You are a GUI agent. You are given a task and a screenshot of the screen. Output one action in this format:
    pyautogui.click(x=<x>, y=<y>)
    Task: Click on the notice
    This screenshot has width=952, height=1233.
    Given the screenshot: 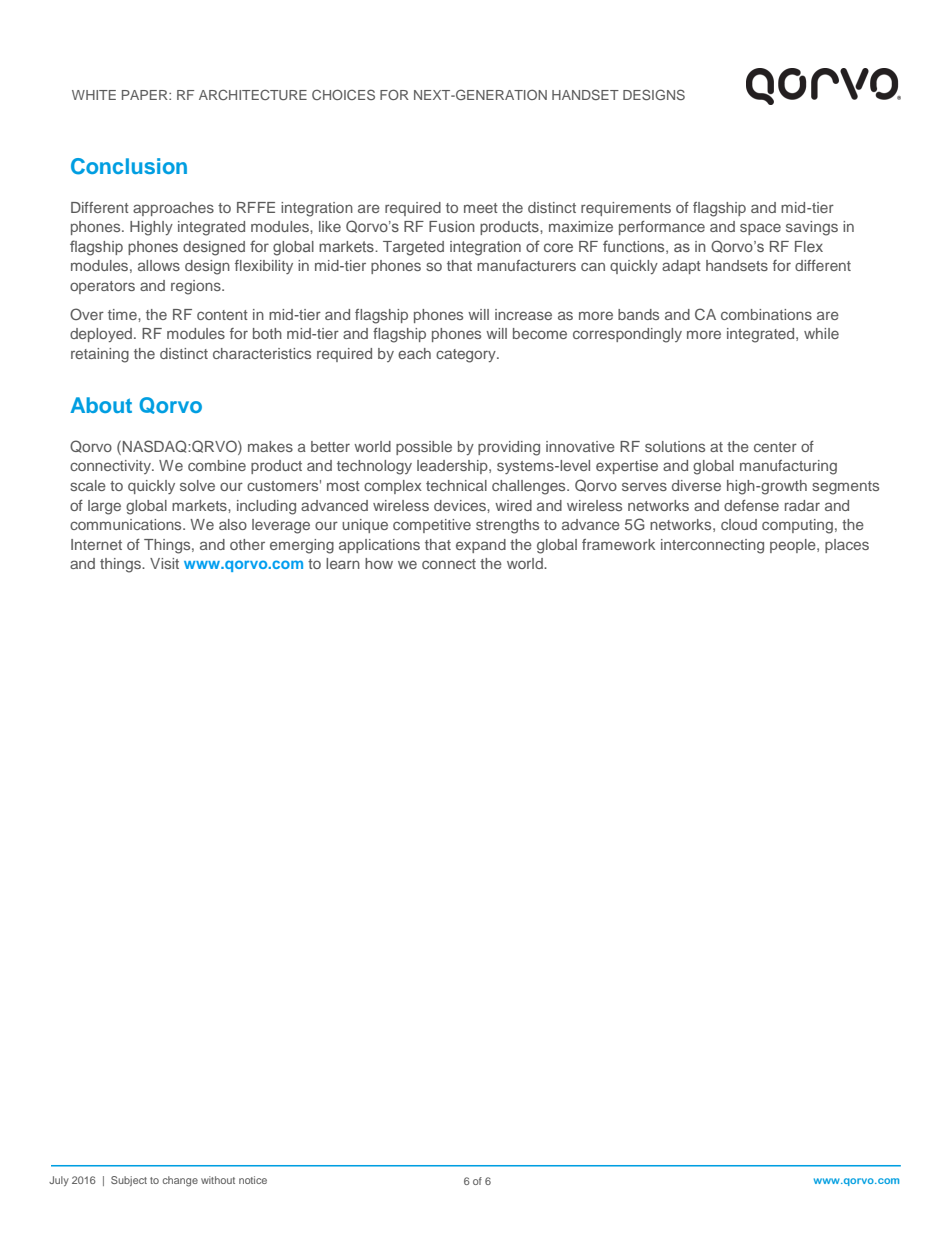 What is the action you would take?
    pyautogui.click(x=253, y=1180)
